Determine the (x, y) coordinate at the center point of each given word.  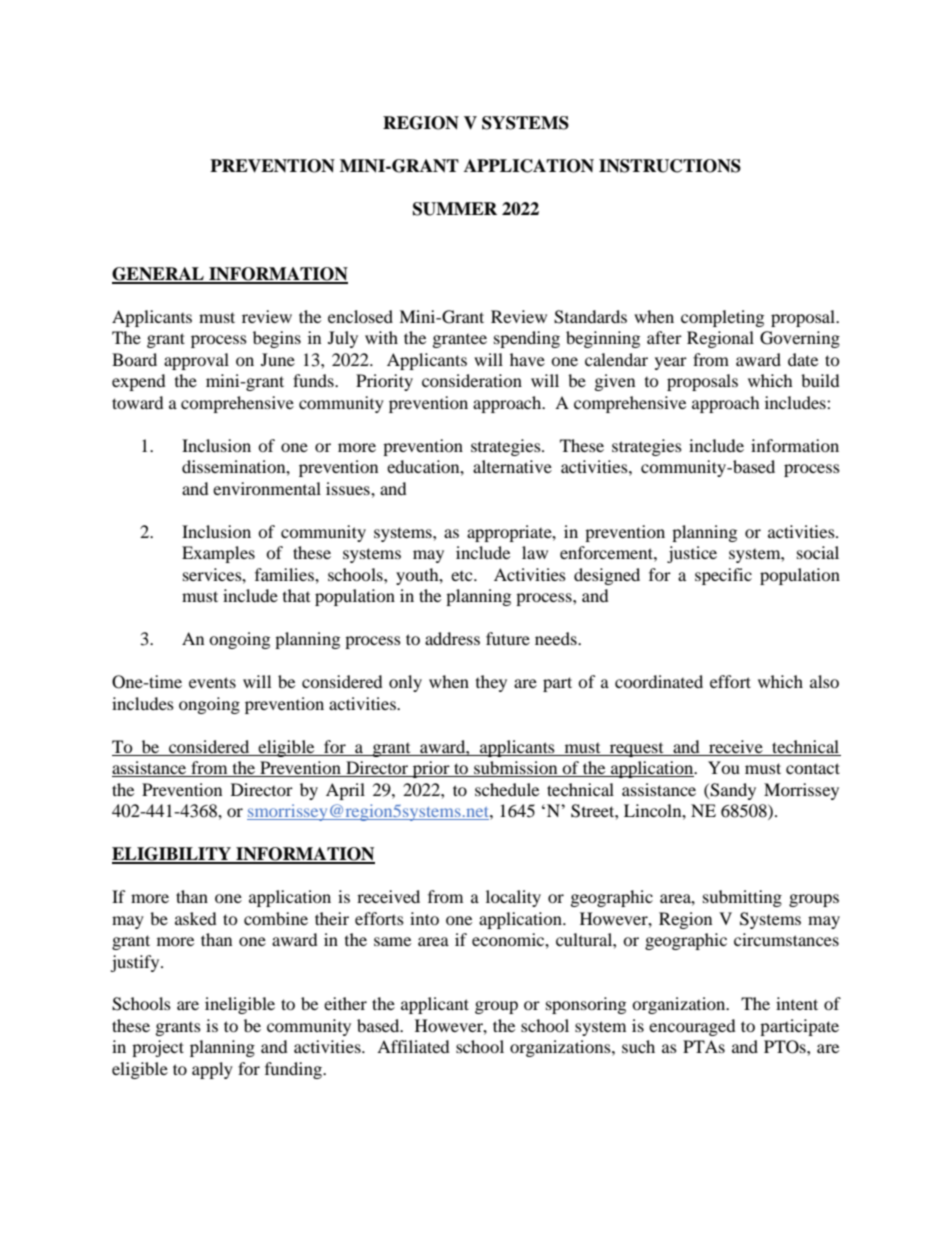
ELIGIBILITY (172, 855)
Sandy (732, 791)
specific (723, 576)
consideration (472, 380)
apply (212, 1070)
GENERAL (159, 275)
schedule (507, 789)
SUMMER (455, 209)
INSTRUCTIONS (670, 166)
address (452, 638)
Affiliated (413, 1046)
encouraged (692, 1027)
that (296, 595)
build (820, 380)
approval (196, 361)
